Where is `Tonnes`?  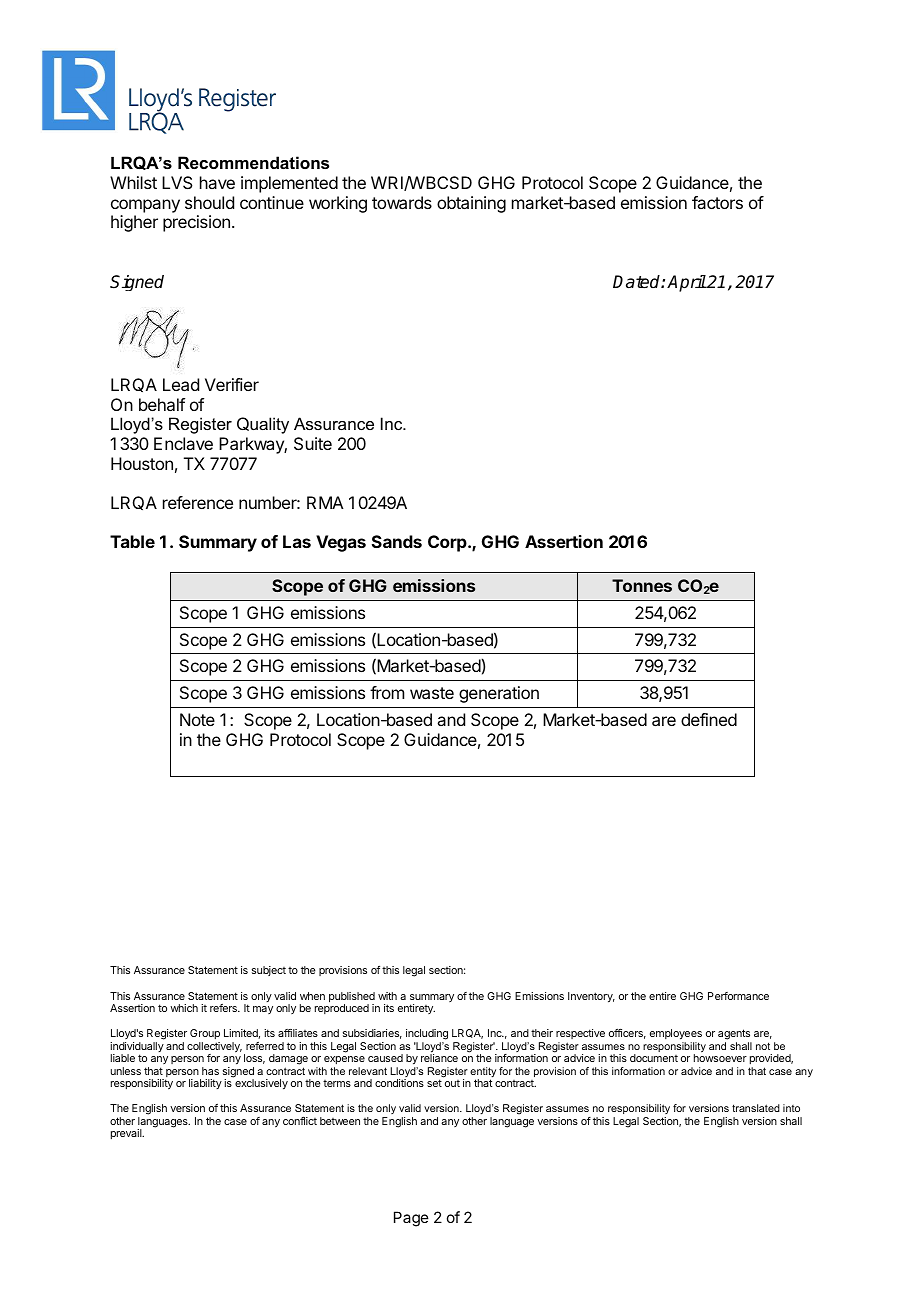
Tonnes is located at coordinates (642, 585).
